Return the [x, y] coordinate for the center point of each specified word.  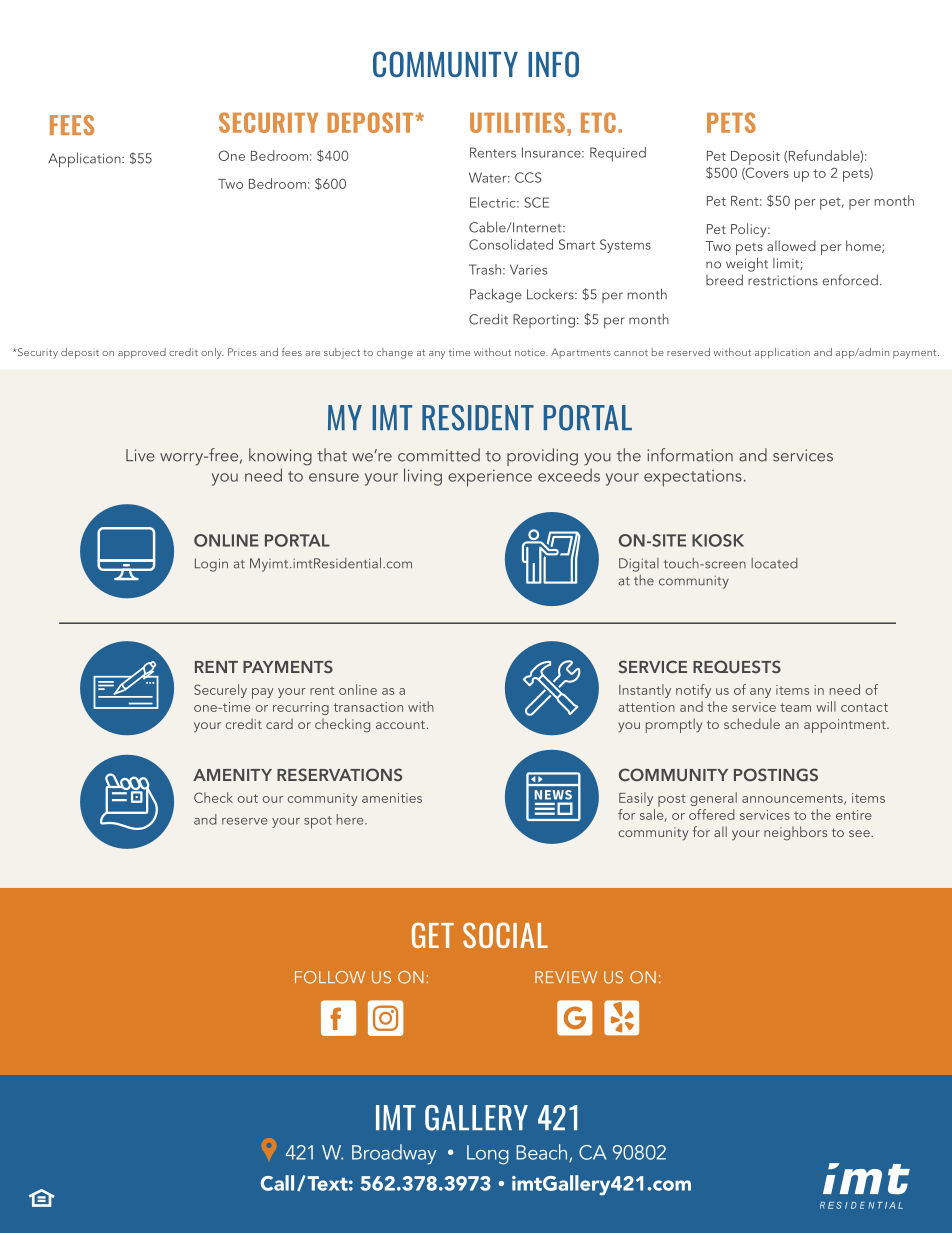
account [402, 724]
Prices [242, 352]
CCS [528, 177]
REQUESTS [737, 667]
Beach [543, 1153]
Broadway [394, 1154]
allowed [791, 245]
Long [488, 1155]
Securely [220, 691]
